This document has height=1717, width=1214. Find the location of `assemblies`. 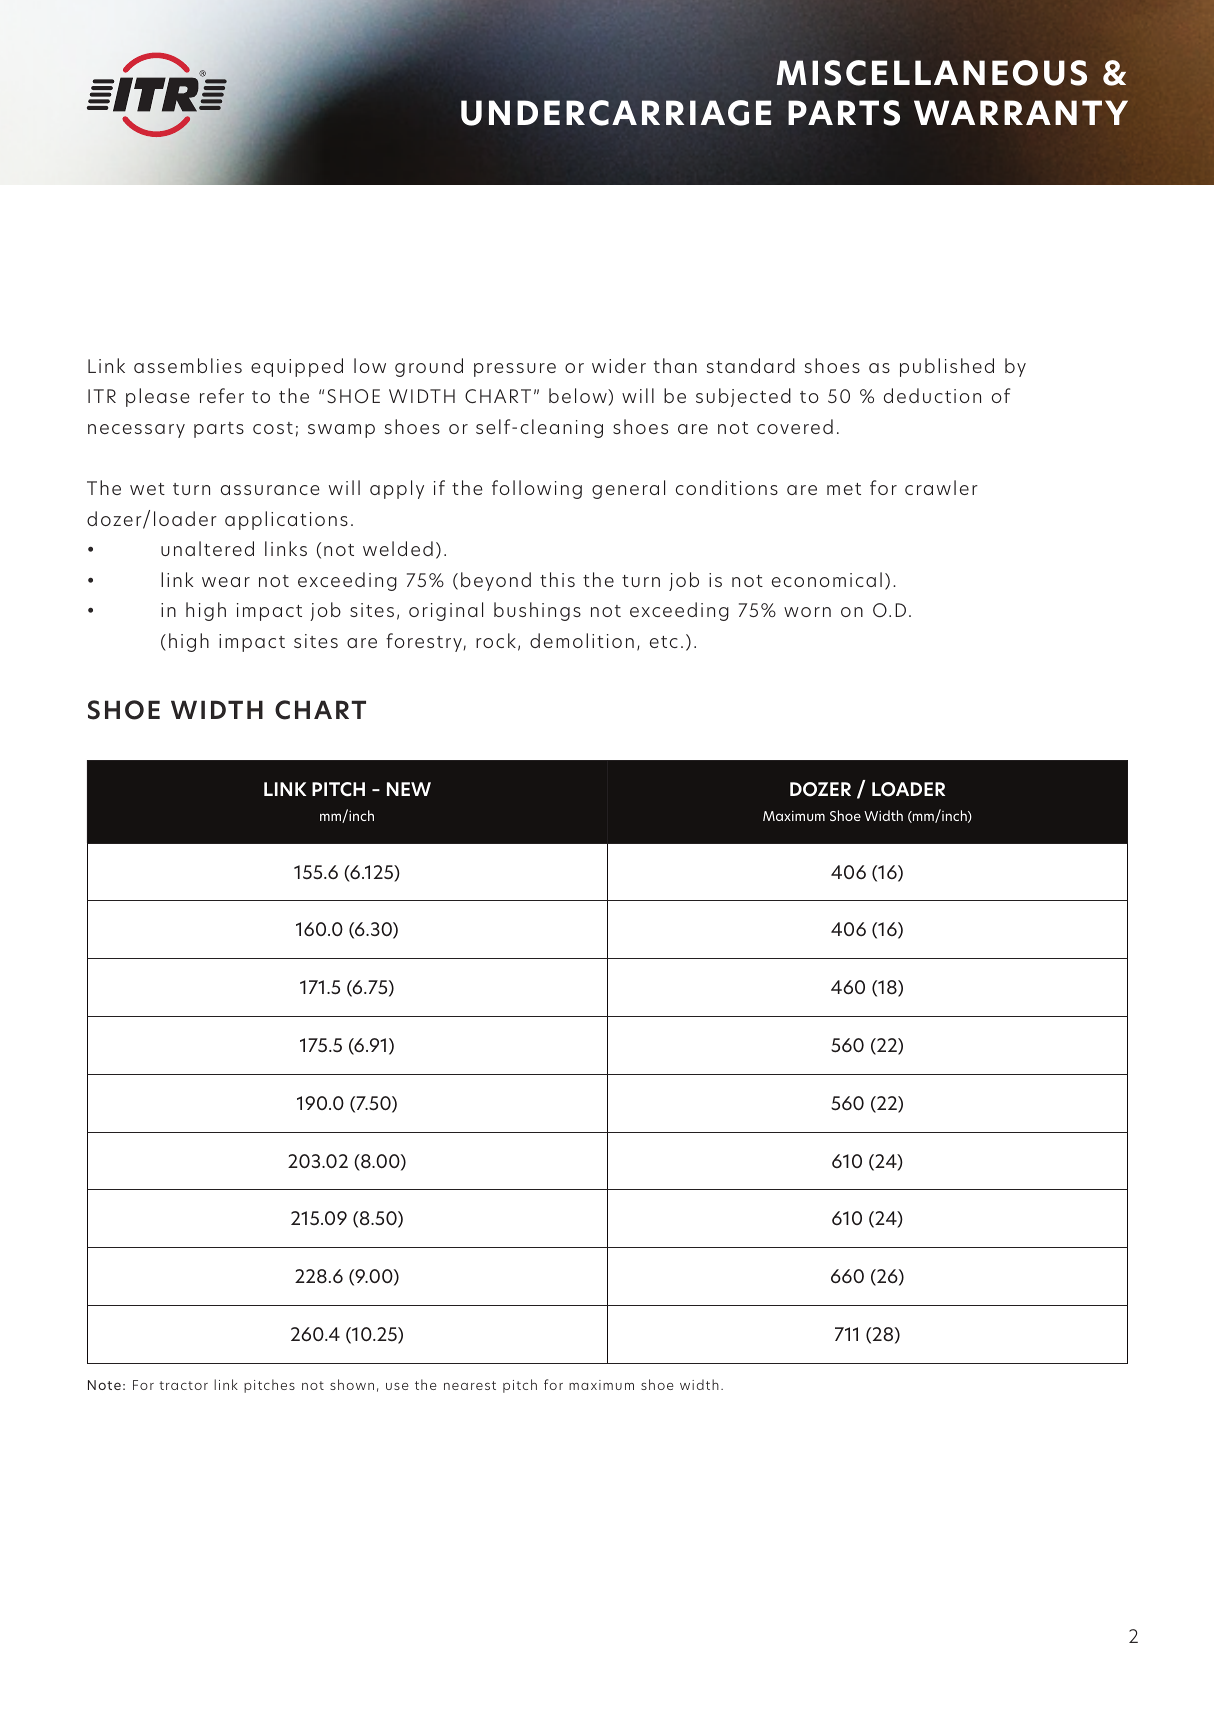

assemblies is located at coordinates (188, 365).
